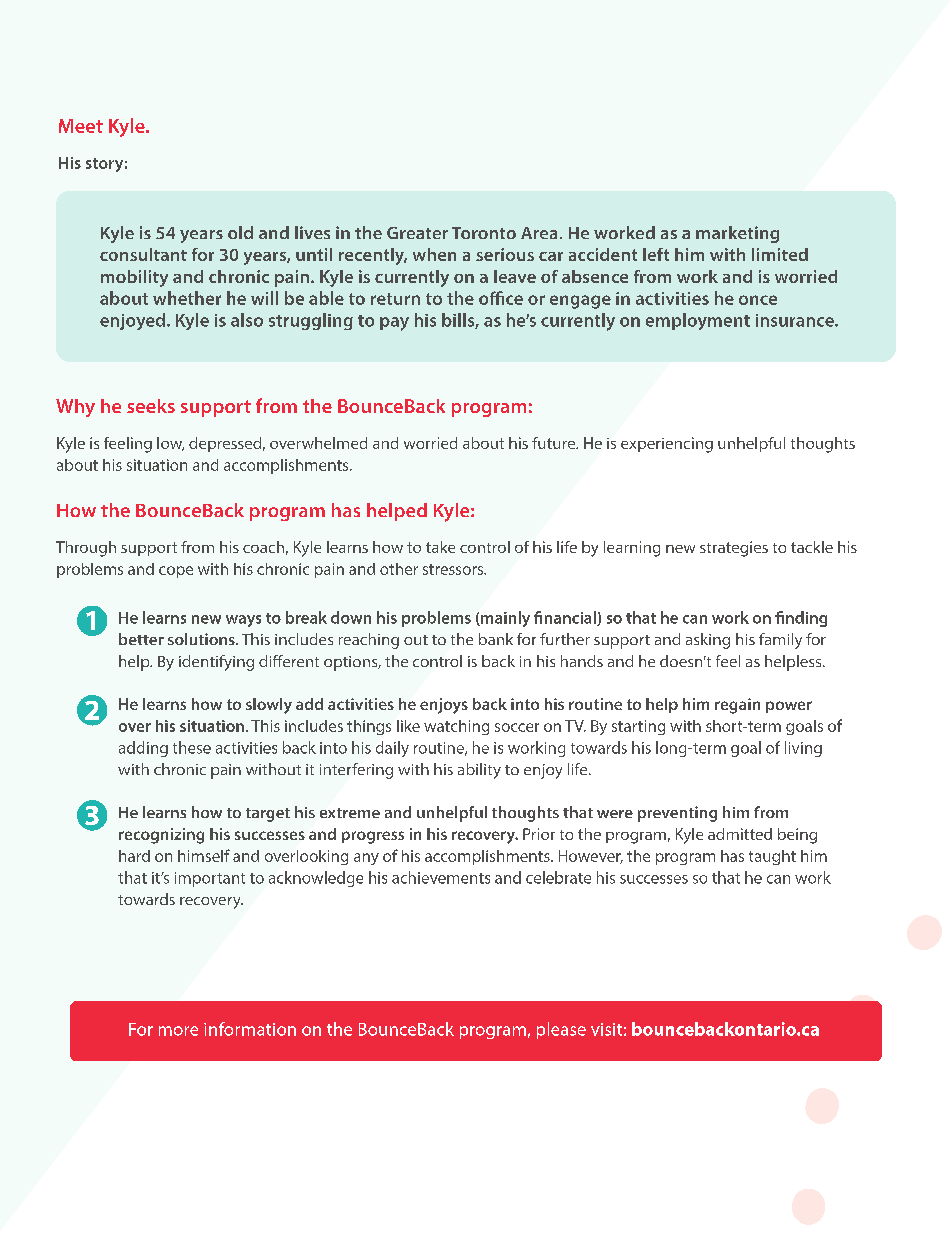 The height and width of the screenshot is (1233, 952). What do you see at coordinates (561, 1030) in the screenshot?
I see `please` at bounding box center [561, 1030].
